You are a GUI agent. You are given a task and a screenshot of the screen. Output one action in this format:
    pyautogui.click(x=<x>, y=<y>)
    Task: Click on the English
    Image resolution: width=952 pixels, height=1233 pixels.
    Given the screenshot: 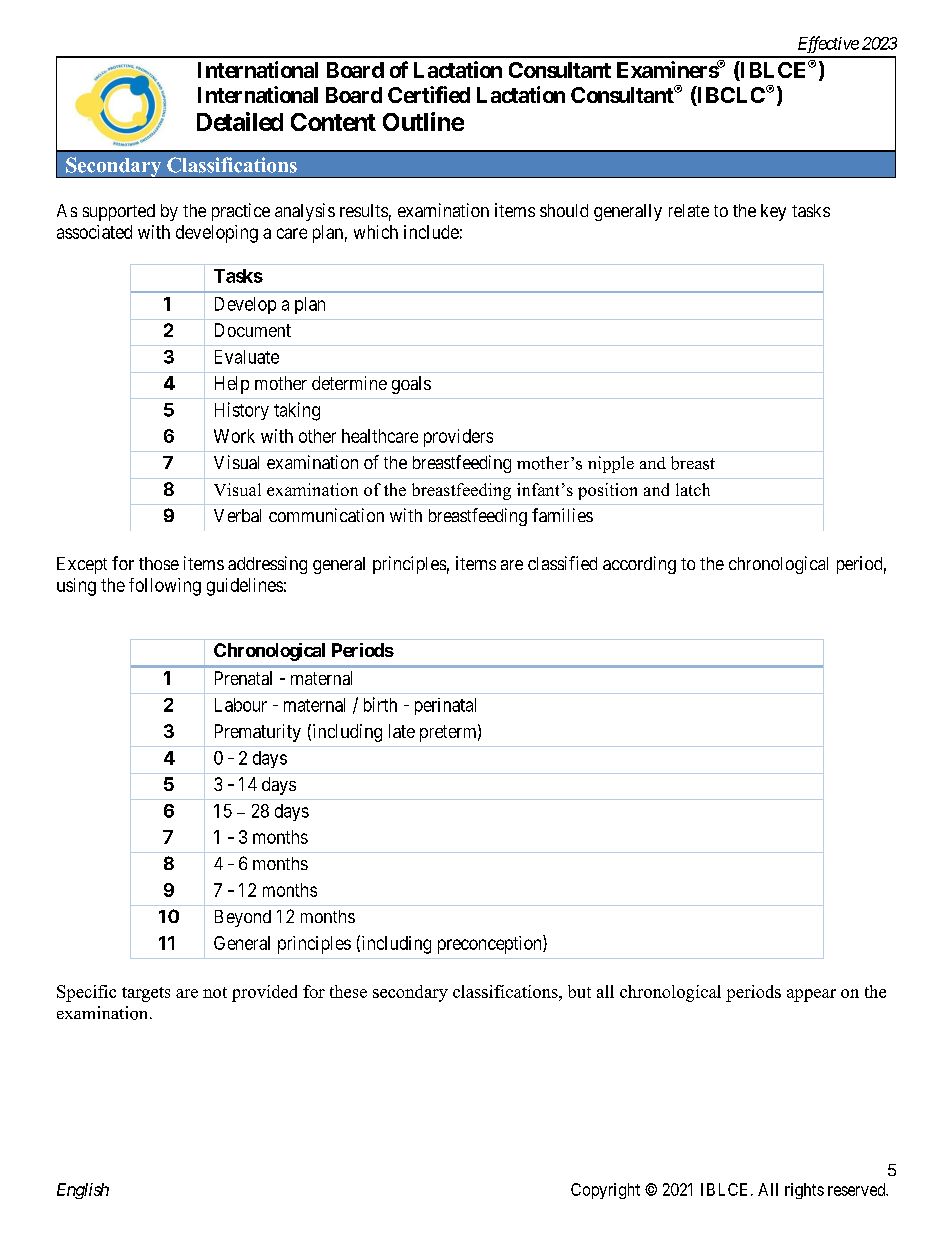 What is the action you would take?
    pyautogui.click(x=83, y=1191)
